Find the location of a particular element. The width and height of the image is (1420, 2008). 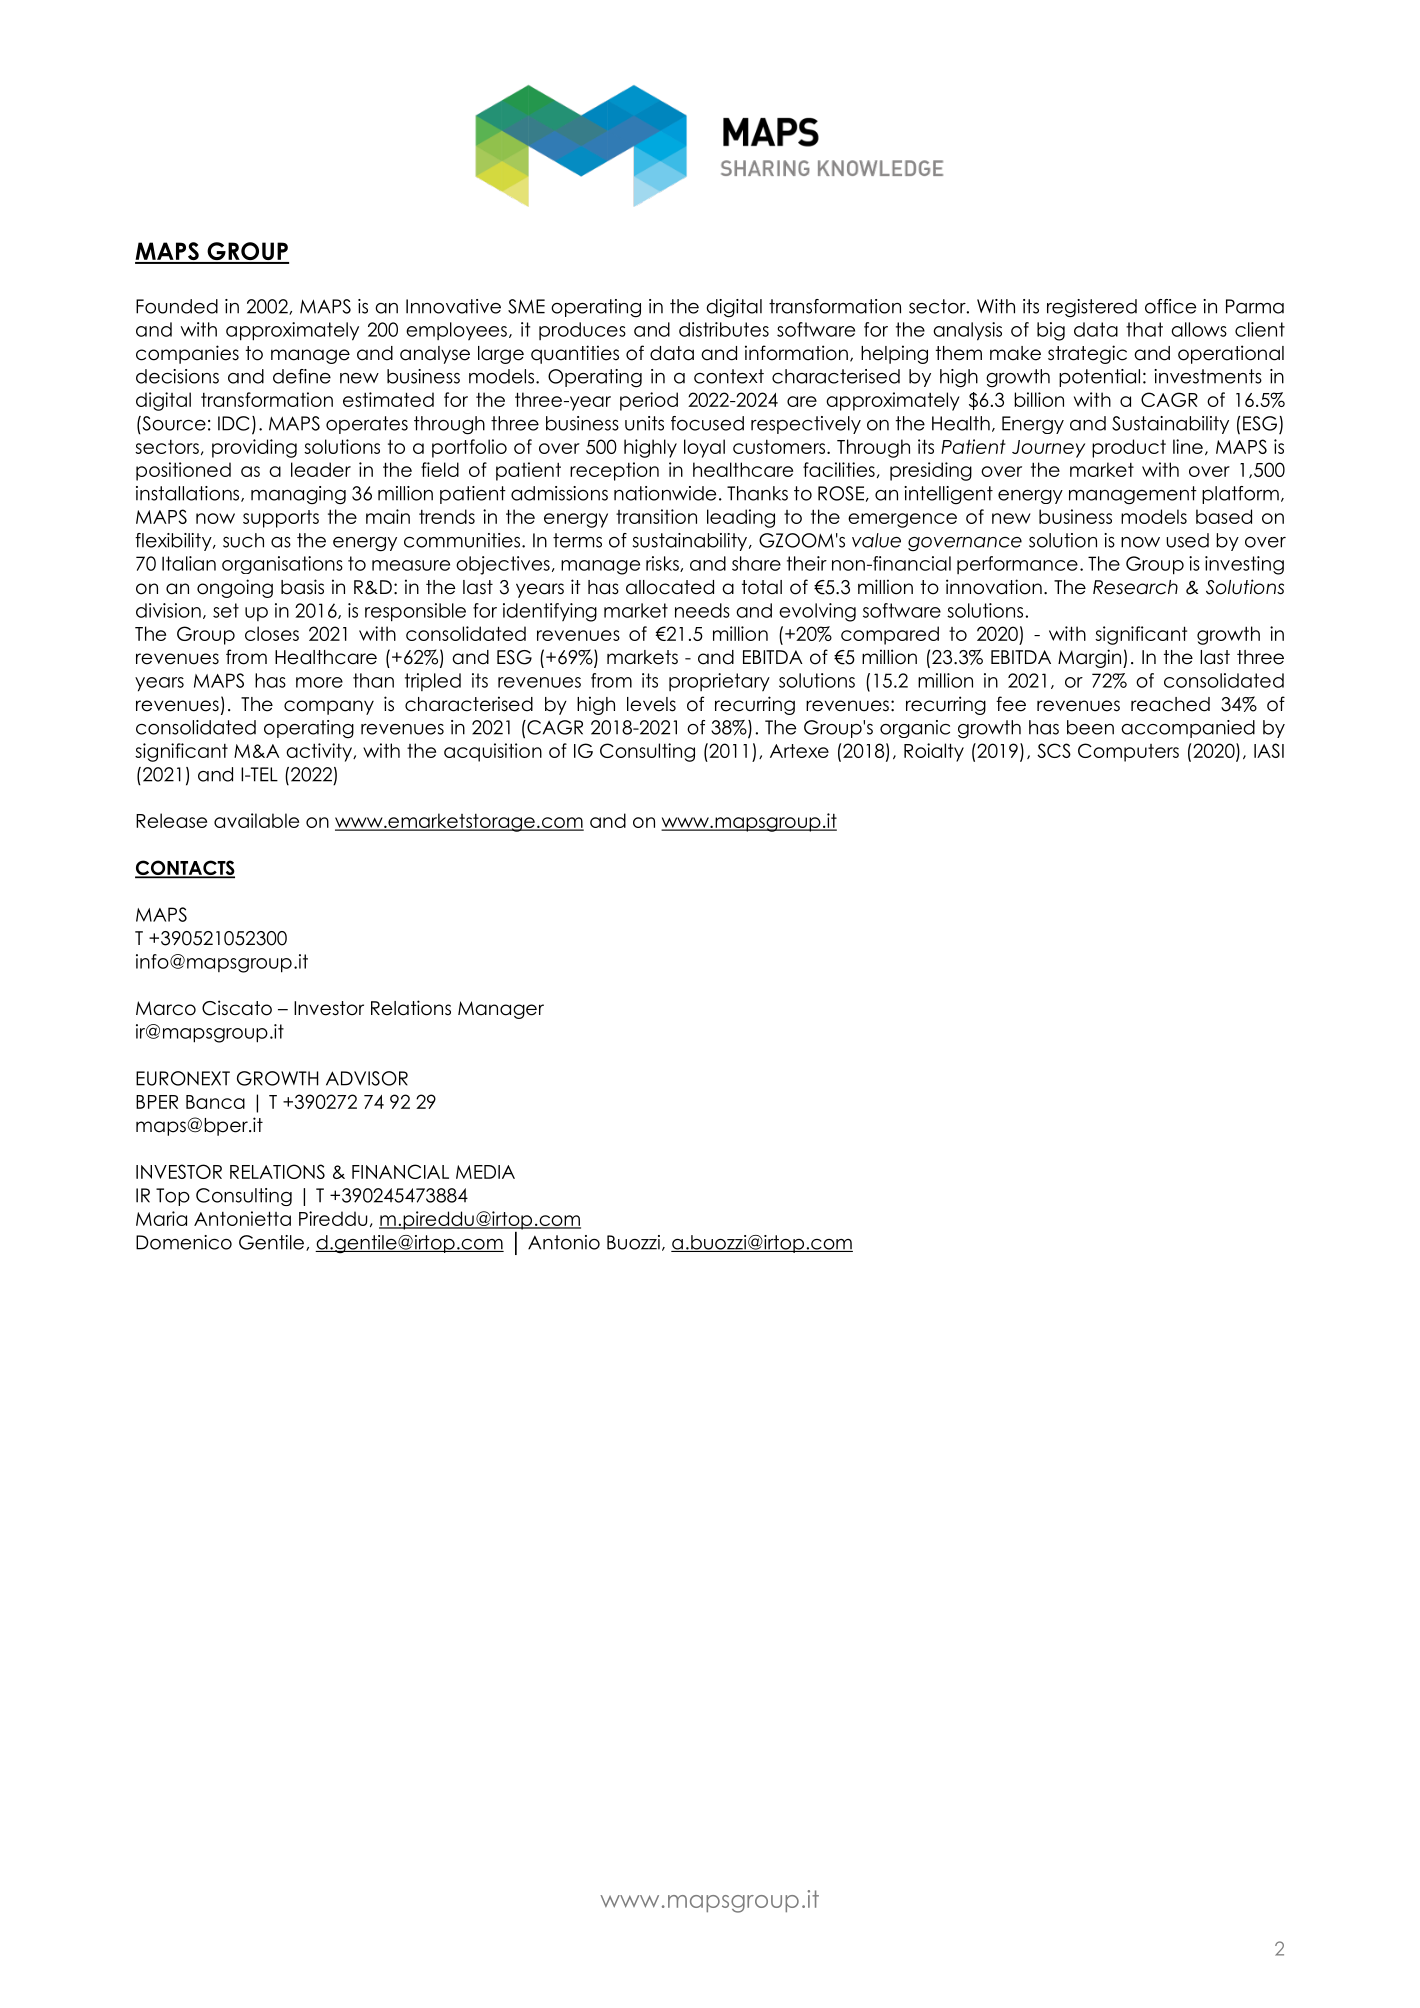

distributes is located at coordinates (724, 329).
